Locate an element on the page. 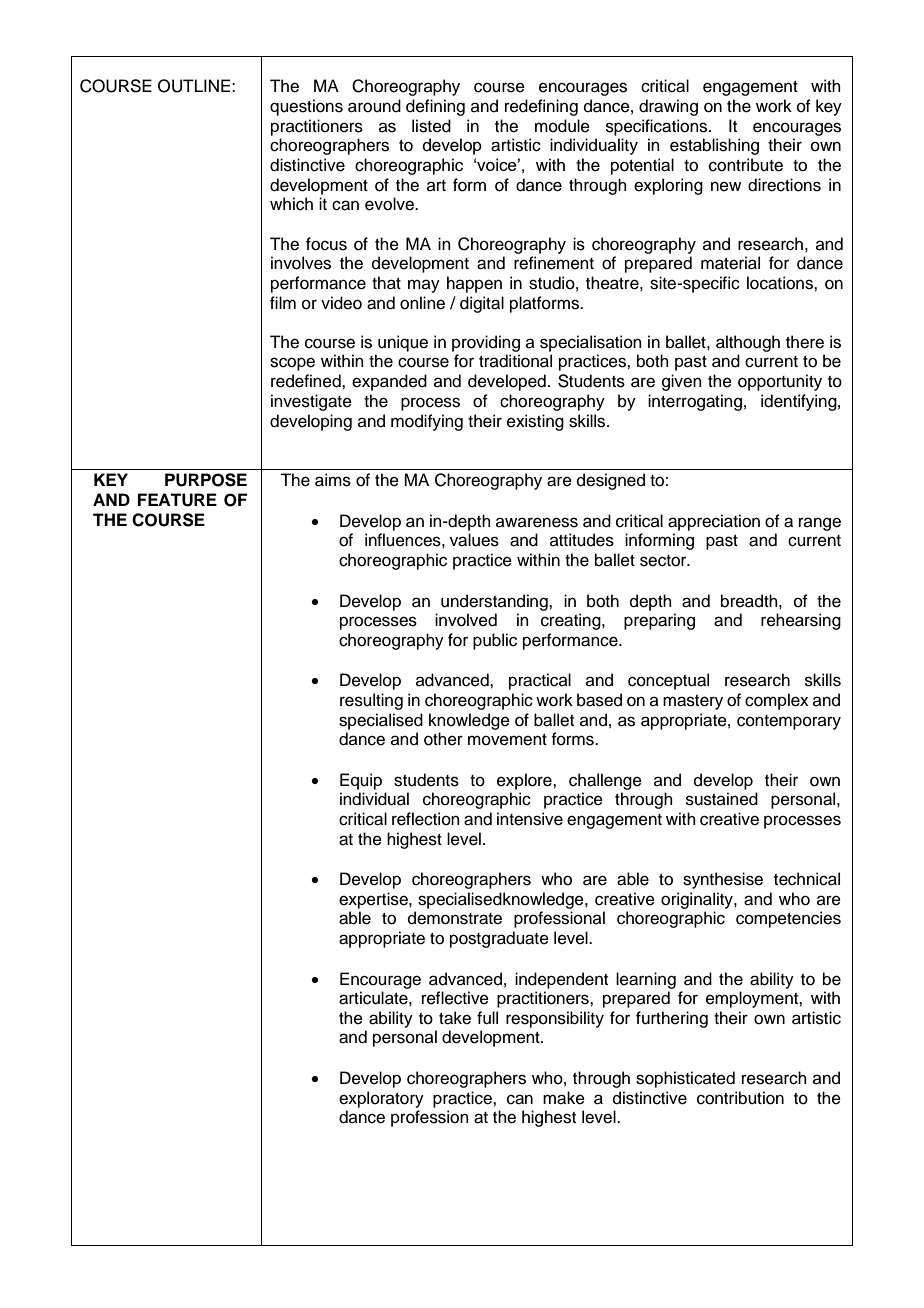 The height and width of the page is (1308, 924). understanding is located at coordinates (495, 602).
